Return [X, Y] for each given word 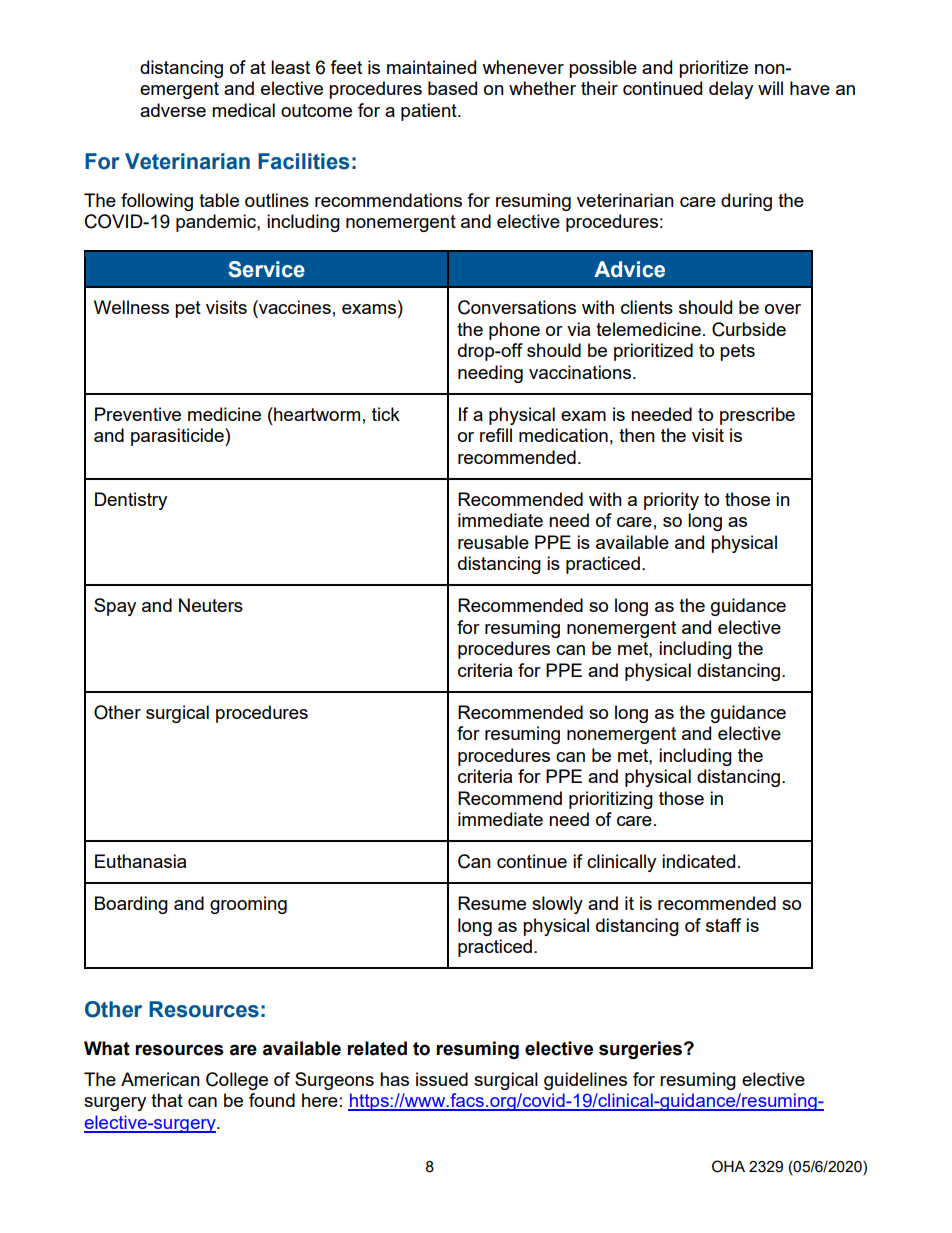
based [452, 88]
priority [671, 501]
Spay [115, 607]
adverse [173, 110]
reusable [493, 542]
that [167, 1100]
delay [731, 90]
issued [442, 1079]
